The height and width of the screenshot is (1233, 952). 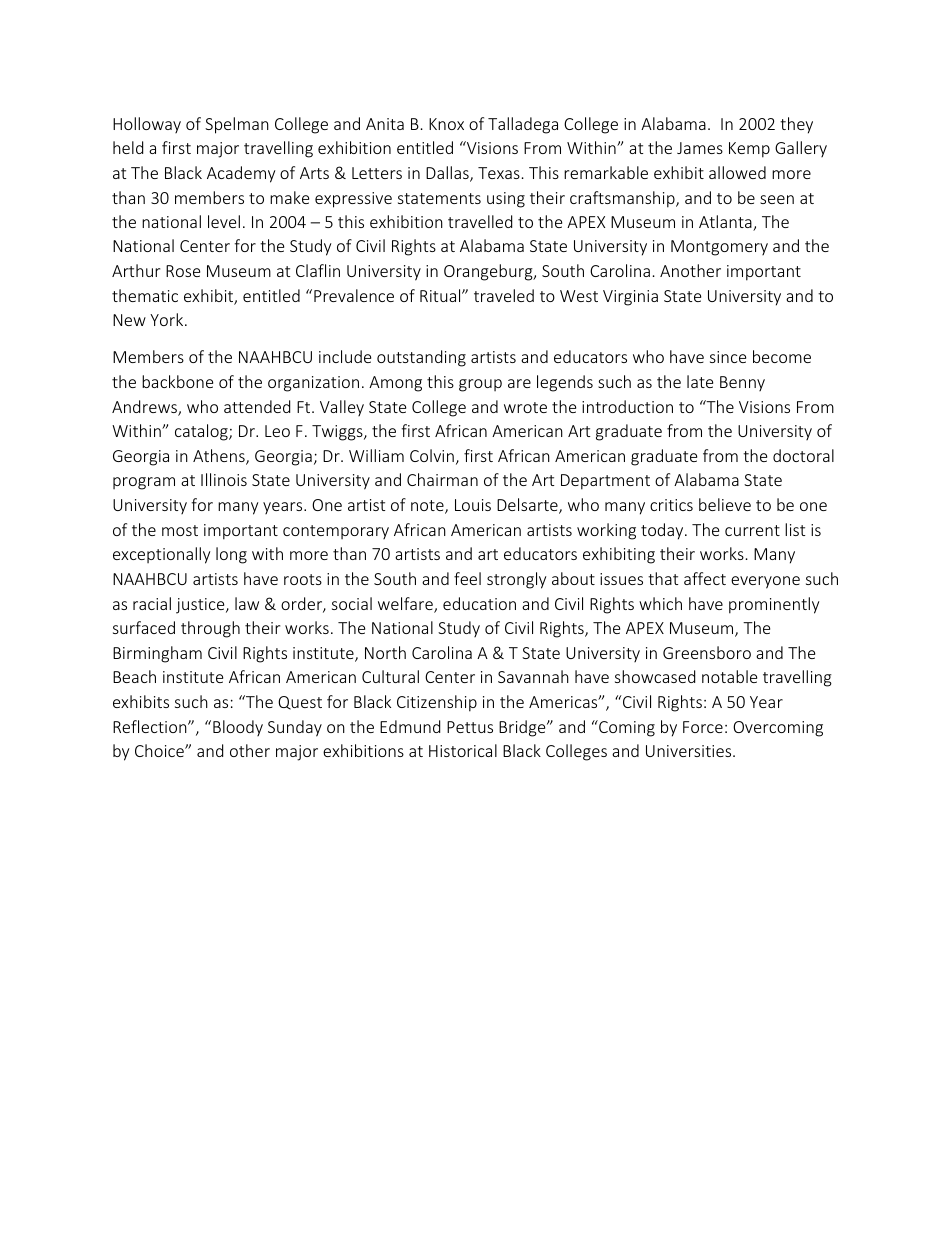 I want to click on Holloway, so click(x=147, y=125).
